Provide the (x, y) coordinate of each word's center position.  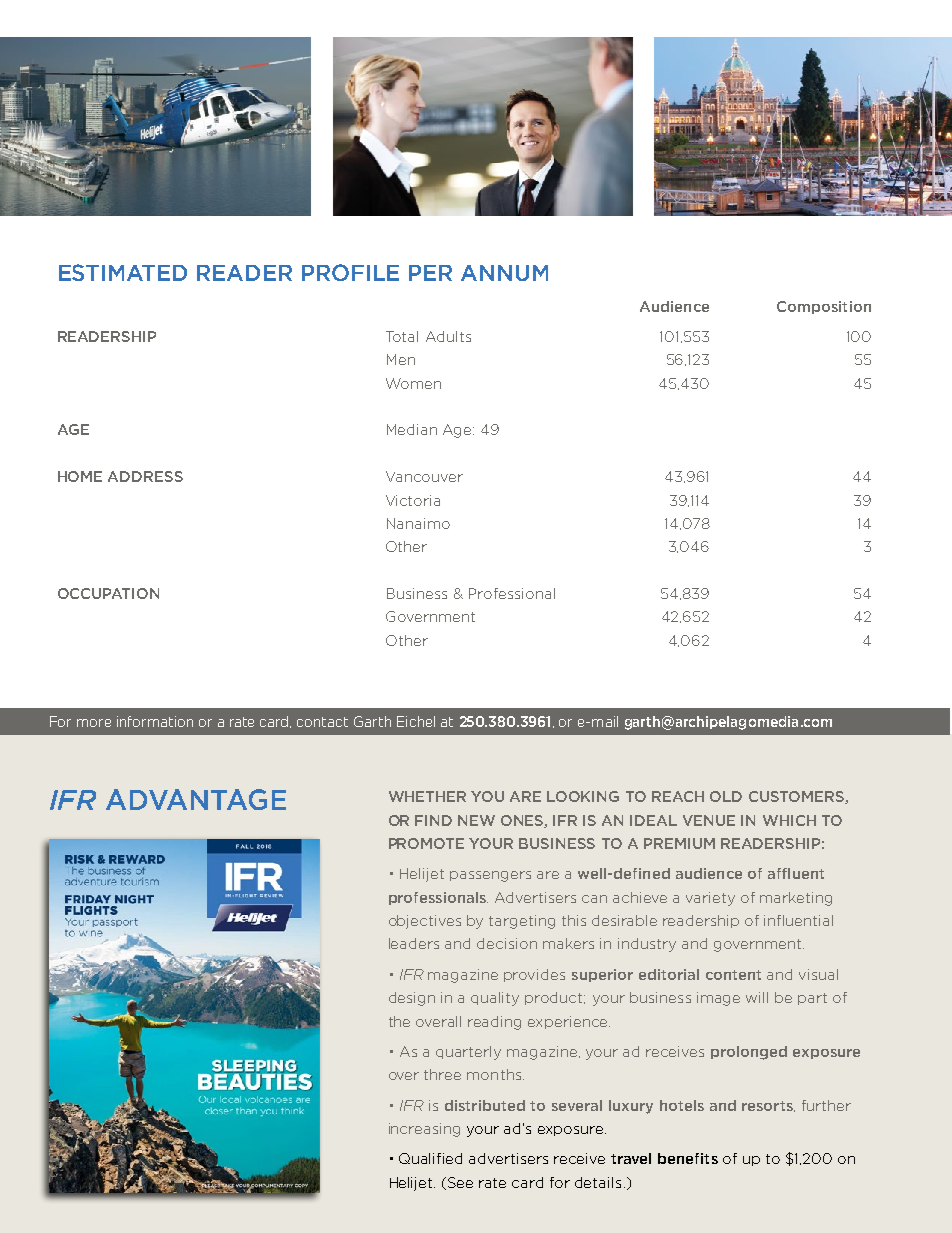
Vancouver (424, 476)
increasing (424, 1130)
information (155, 721)
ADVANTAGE (196, 799)
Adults (448, 336)
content (733, 975)
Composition (824, 307)
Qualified (430, 1158)
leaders (414, 943)
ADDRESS (145, 476)
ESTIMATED (123, 272)
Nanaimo (418, 523)
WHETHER (427, 796)
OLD (726, 796)
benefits (688, 1158)
